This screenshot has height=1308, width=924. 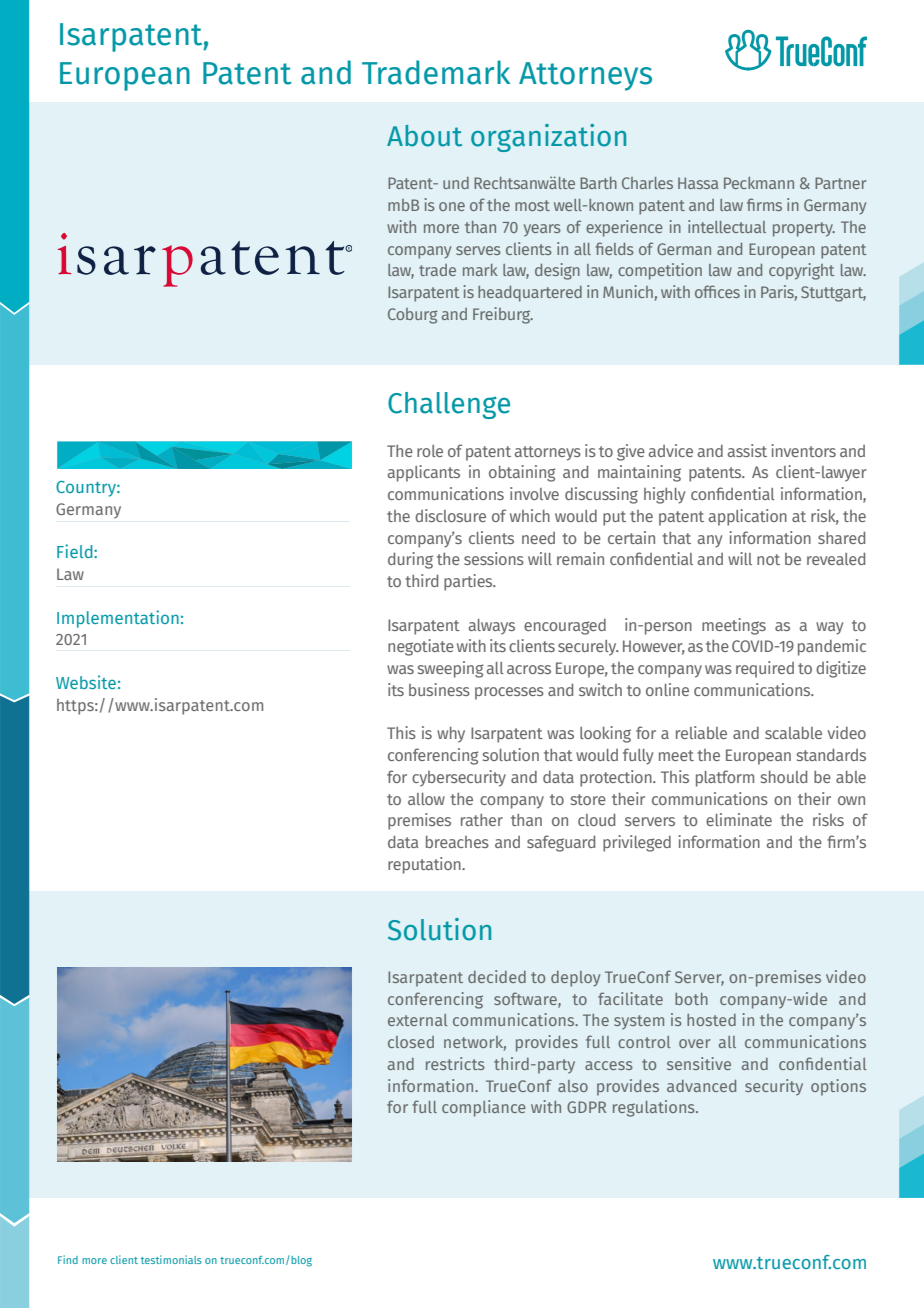 What do you see at coordinates (439, 689) in the screenshot?
I see `business` at bounding box center [439, 689].
